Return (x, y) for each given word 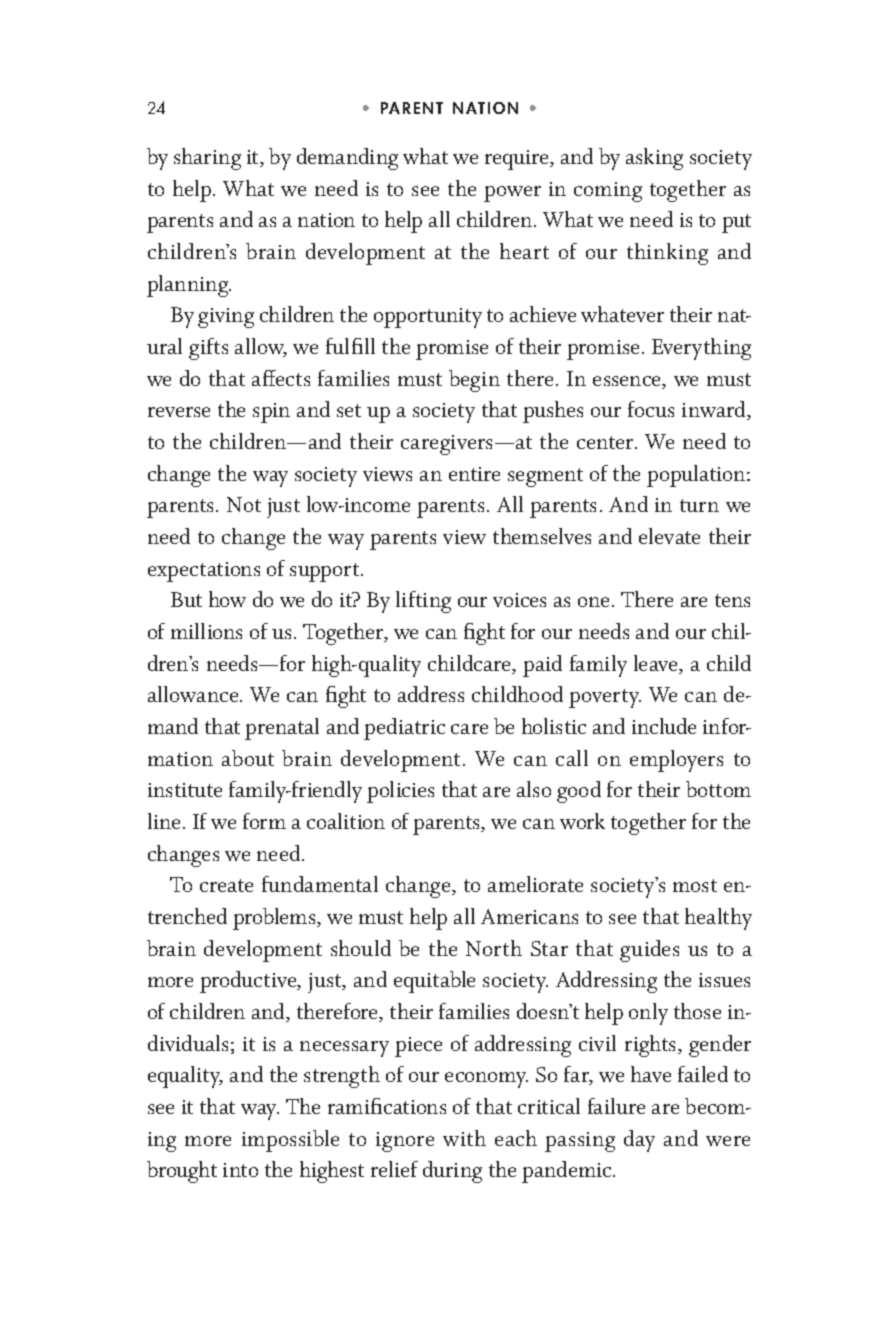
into (240, 1170)
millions (206, 631)
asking (654, 159)
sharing (207, 159)
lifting (423, 602)
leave (657, 664)
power (512, 194)
